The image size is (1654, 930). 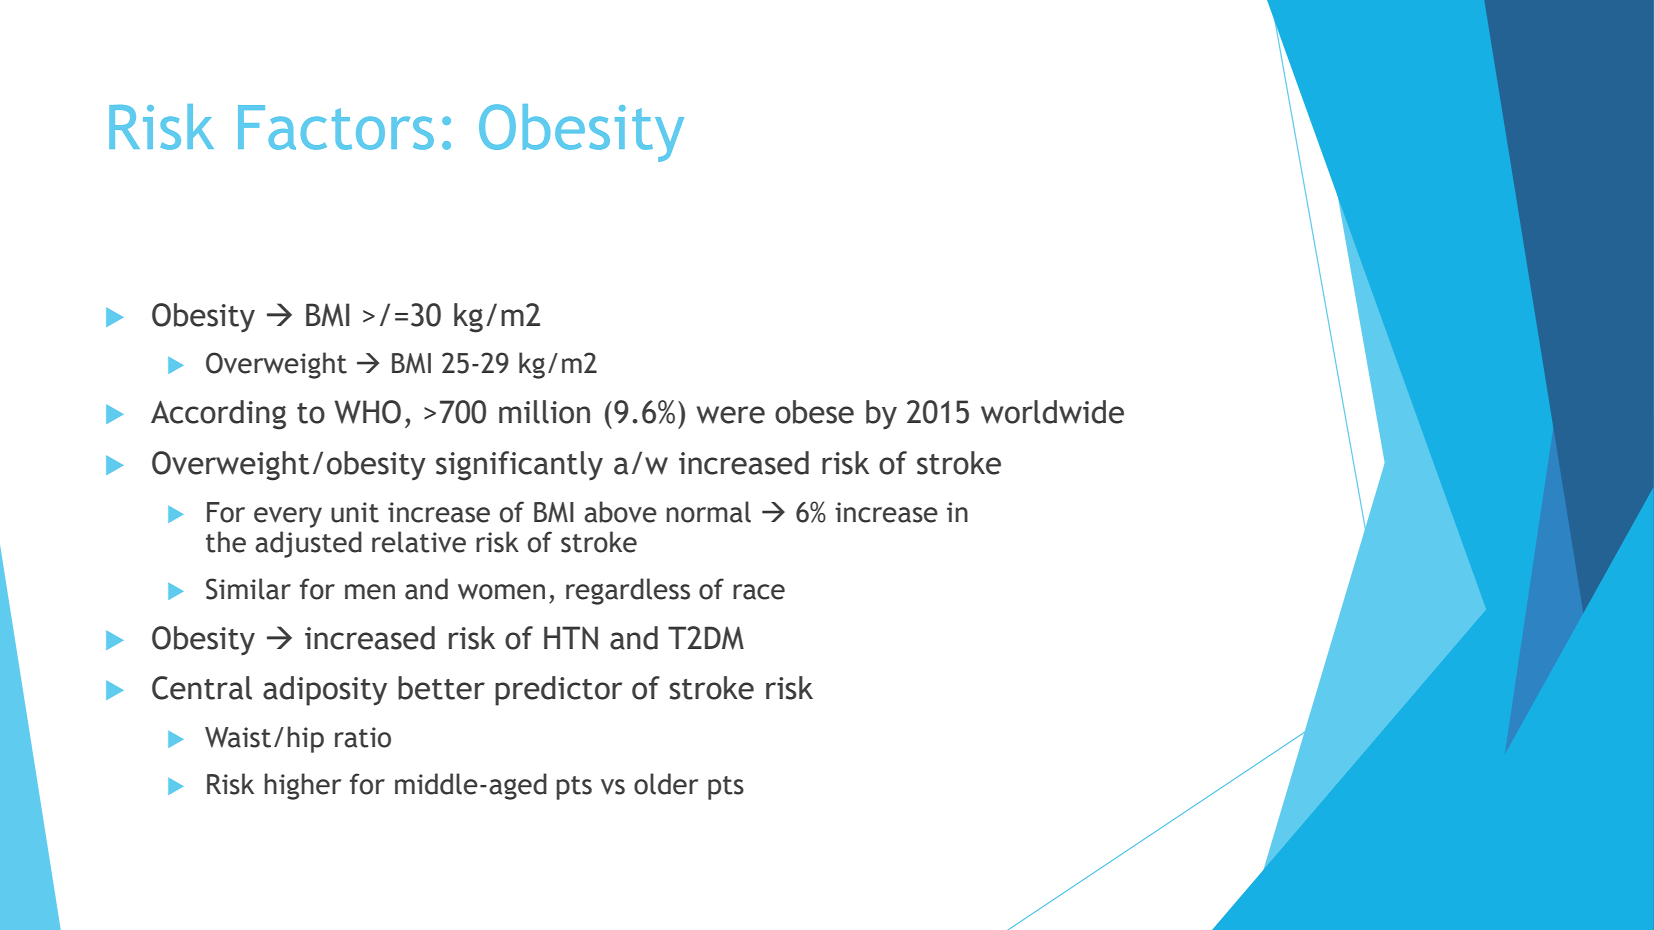 What do you see at coordinates (759, 592) in the page?
I see `race` at bounding box center [759, 592].
